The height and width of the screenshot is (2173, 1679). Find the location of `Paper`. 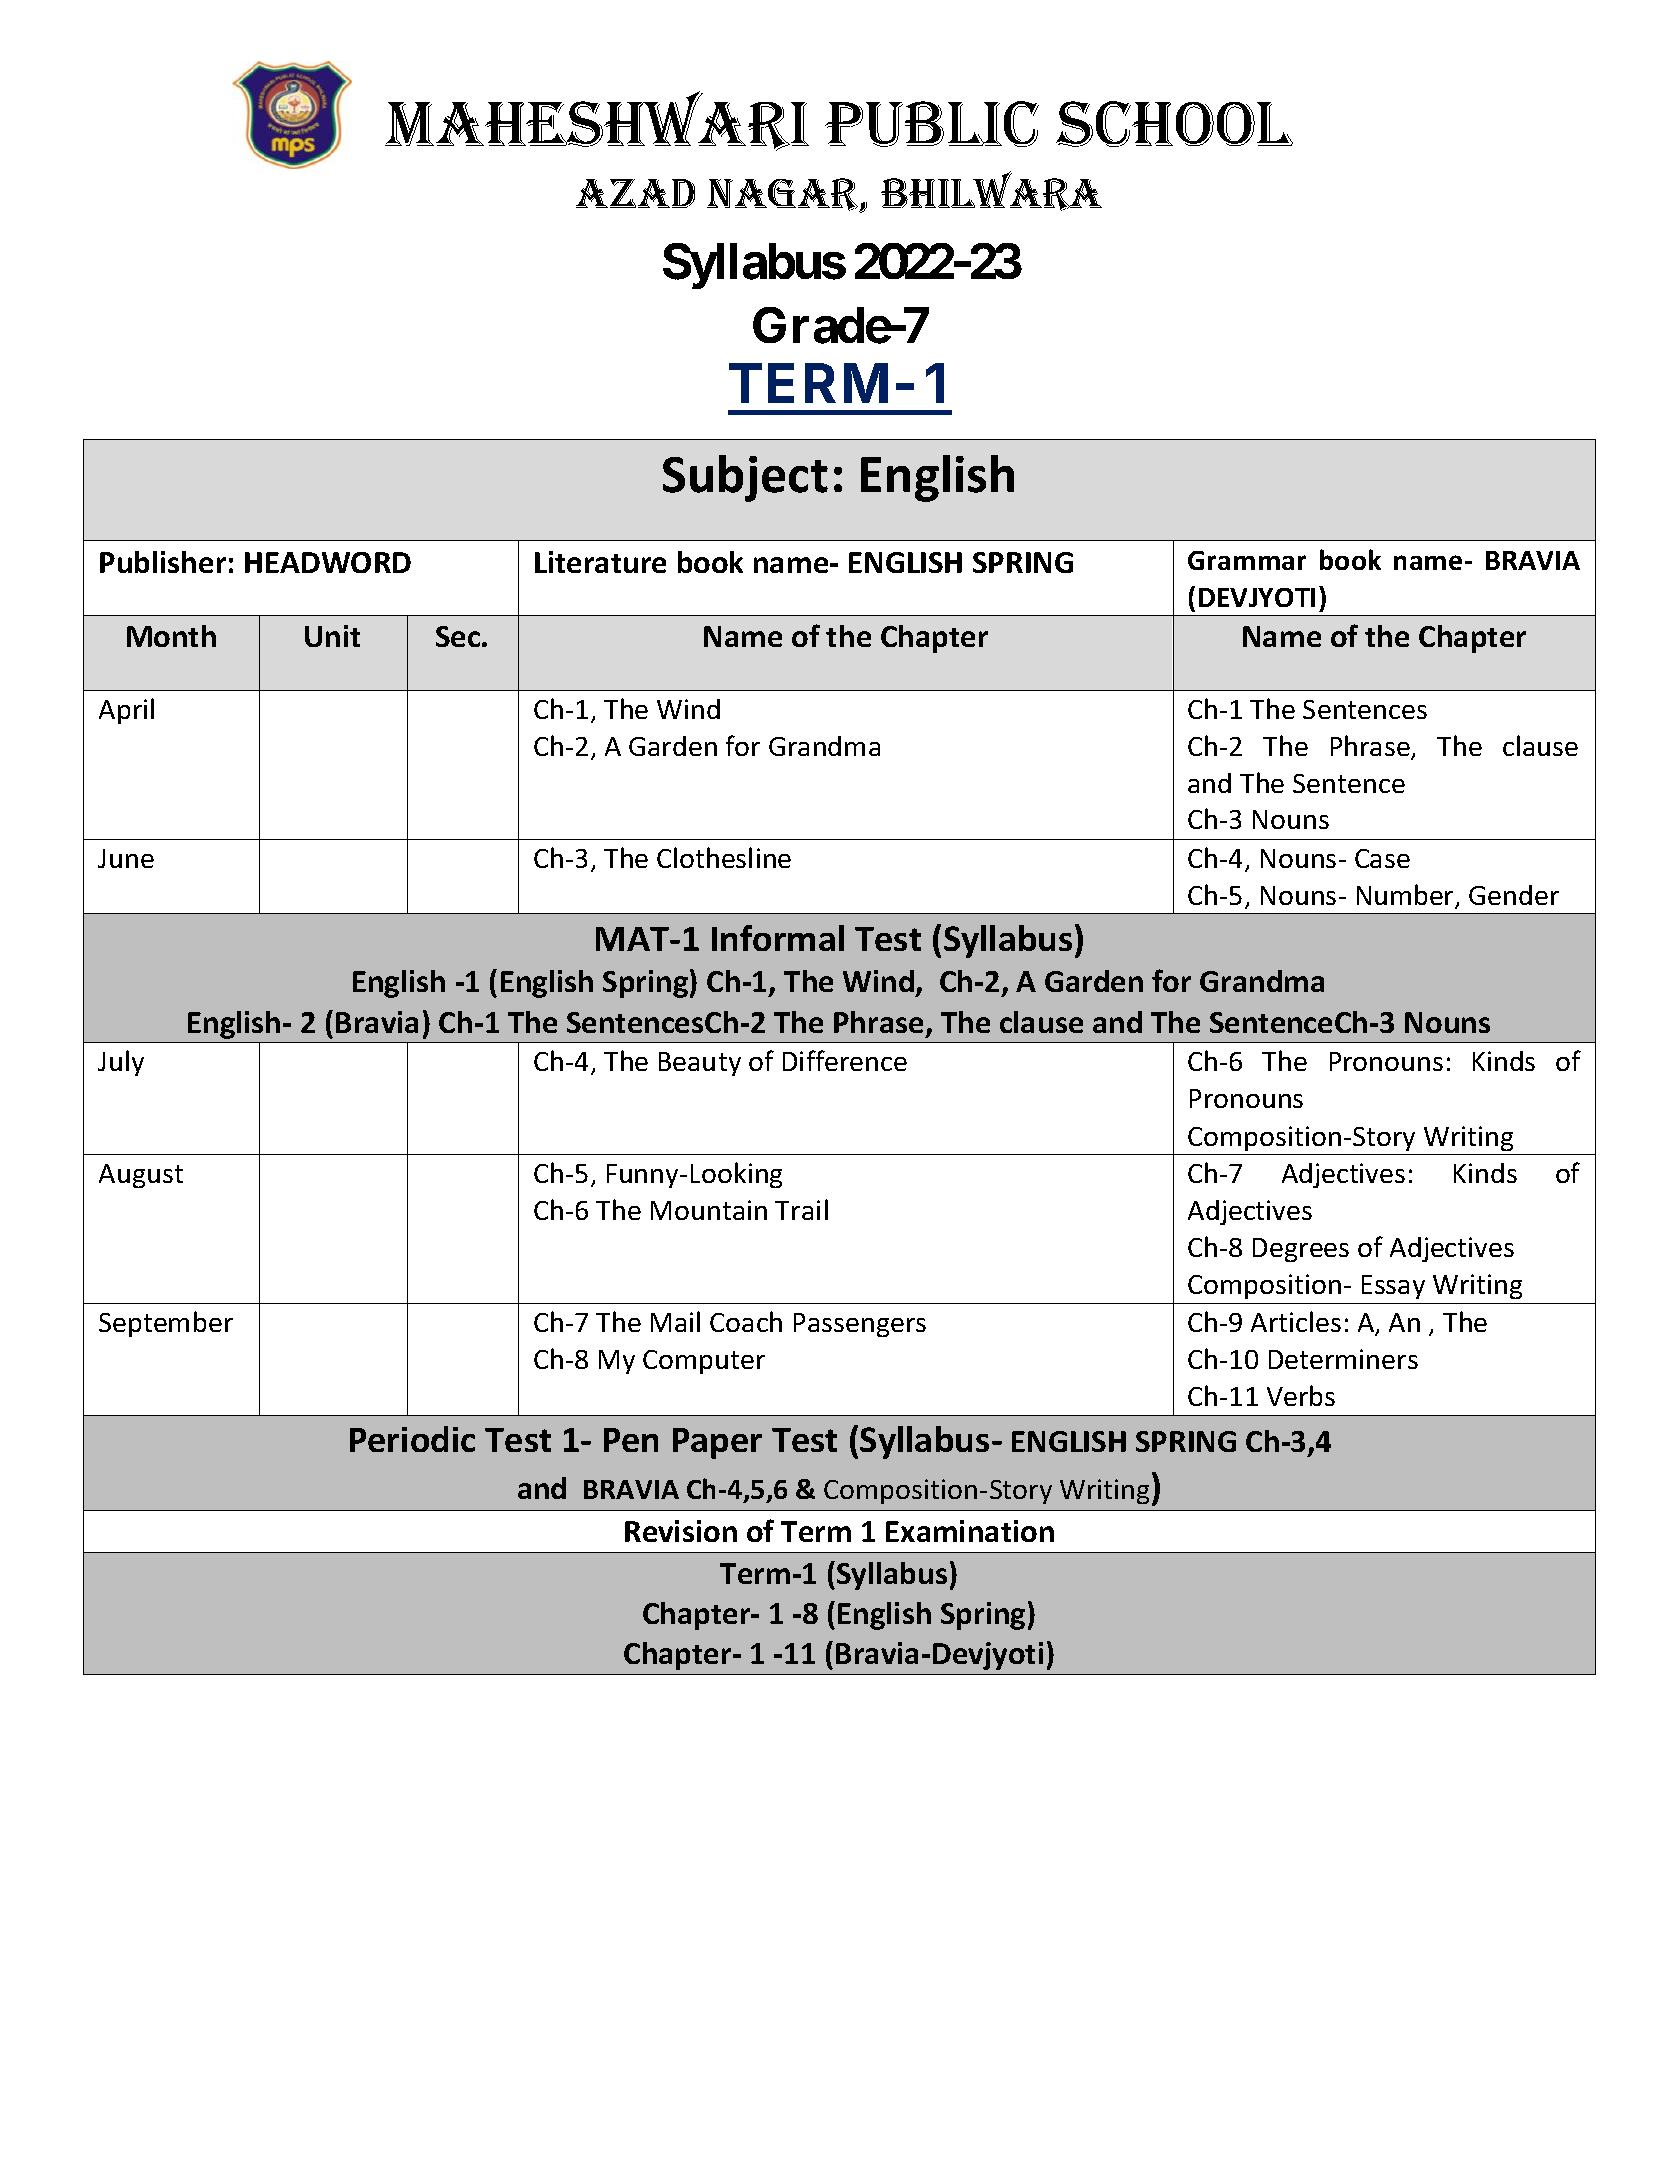

Paper is located at coordinates (717, 1443).
